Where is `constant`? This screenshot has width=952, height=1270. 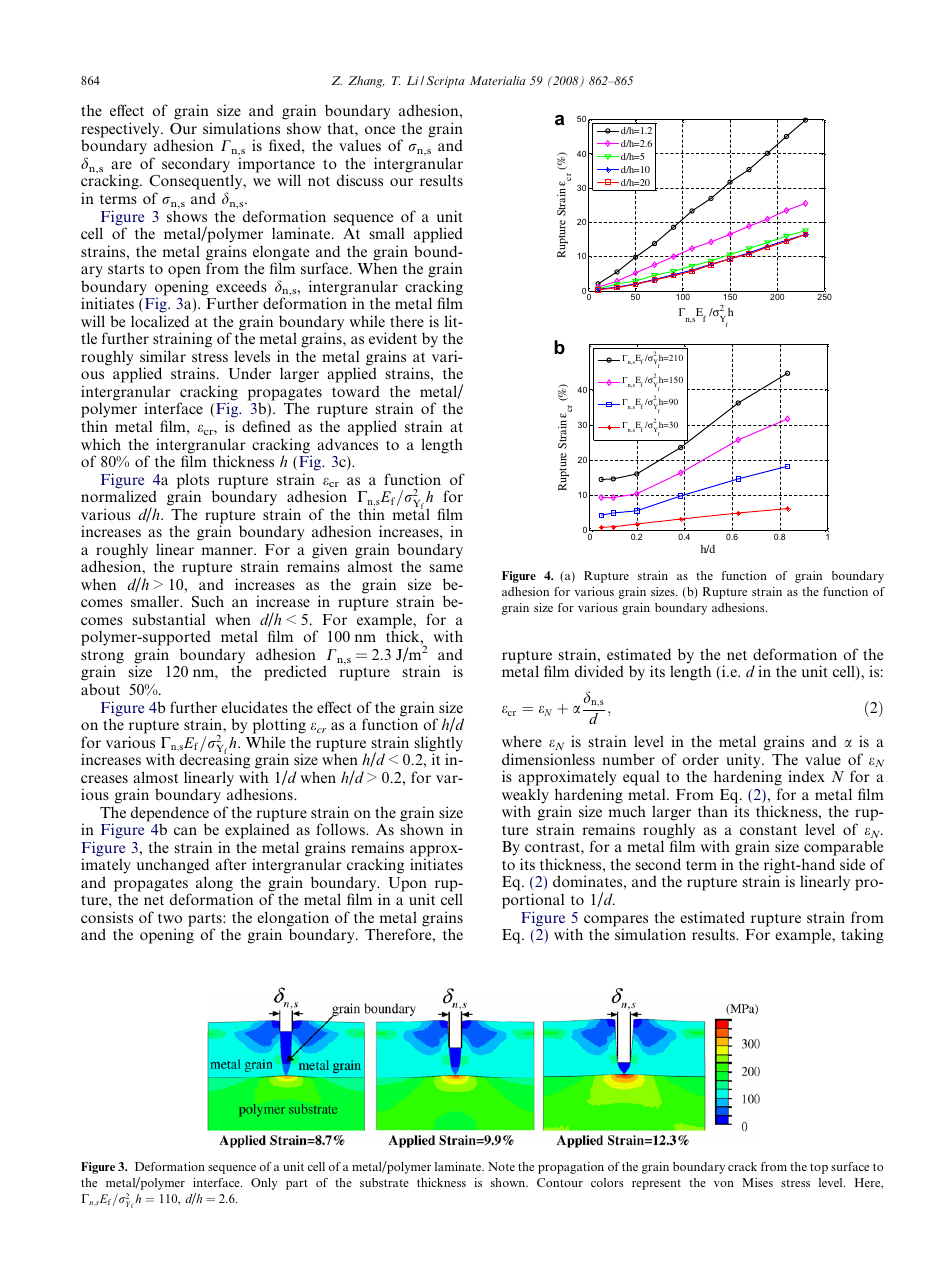
constant is located at coordinates (768, 830).
